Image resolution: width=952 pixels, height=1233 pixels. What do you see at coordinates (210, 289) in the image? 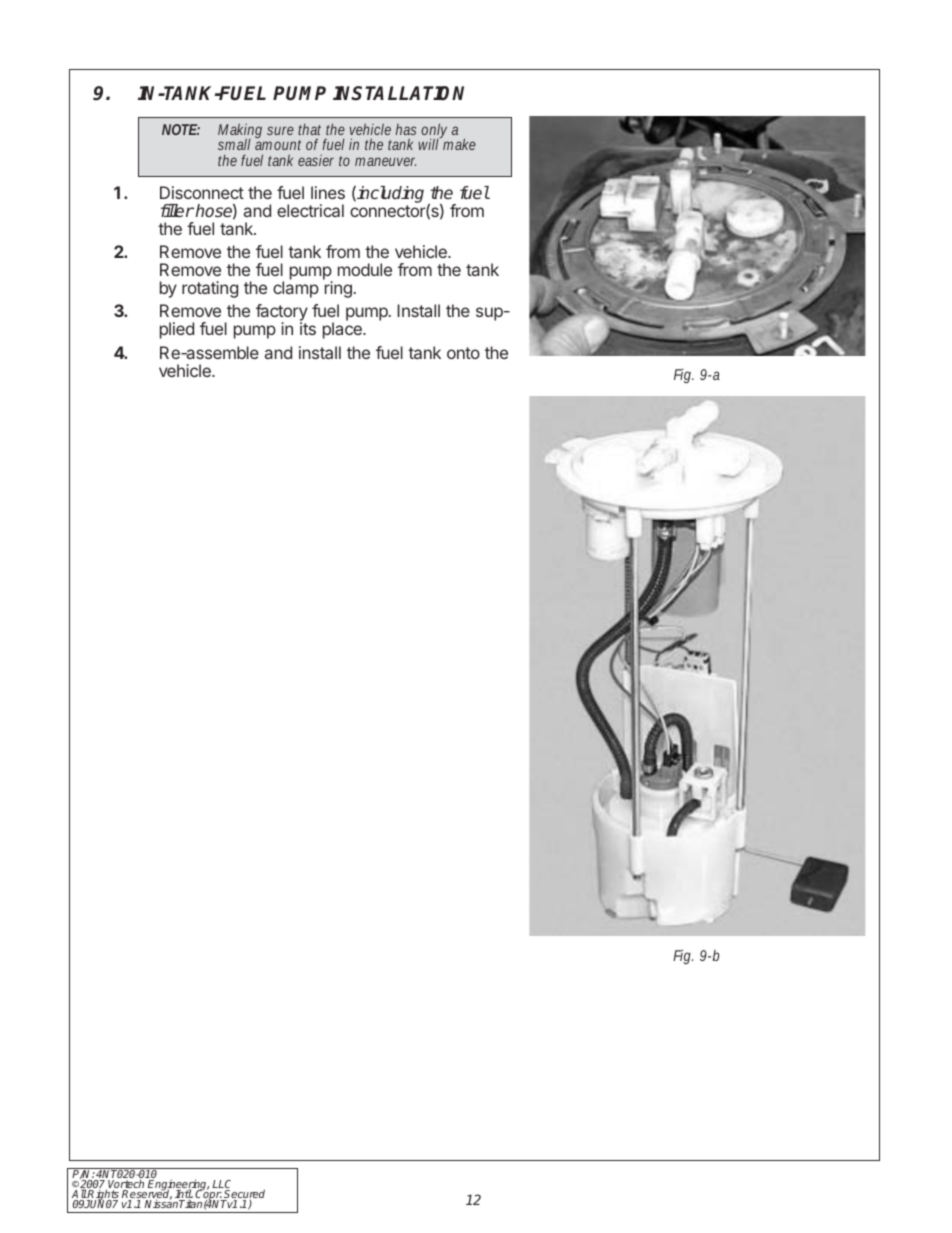
I see `rotating` at bounding box center [210, 289].
